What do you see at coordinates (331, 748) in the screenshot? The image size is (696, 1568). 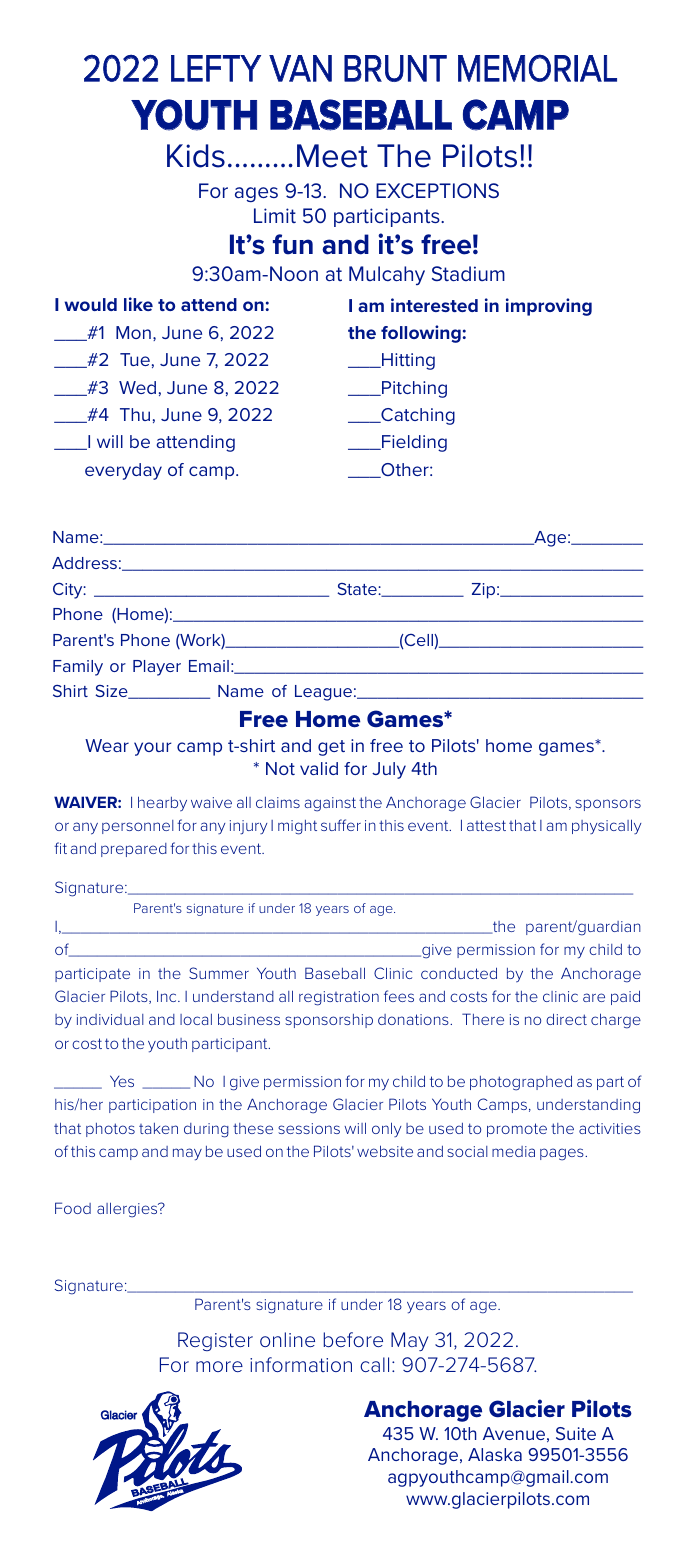 I see `get` at bounding box center [331, 748].
